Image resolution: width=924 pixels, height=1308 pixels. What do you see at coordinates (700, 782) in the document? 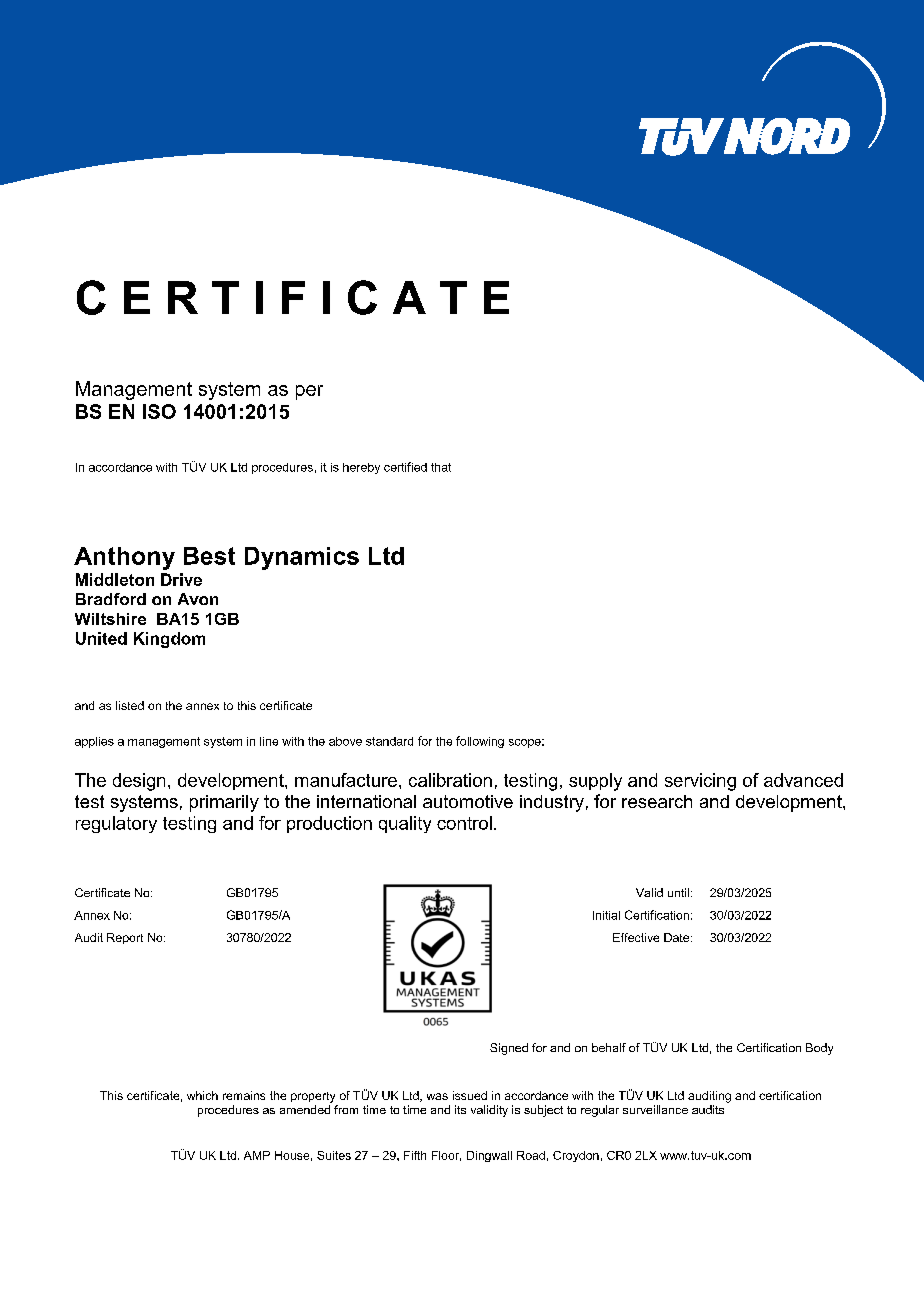
I see `servicing` at bounding box center [700, 782].
